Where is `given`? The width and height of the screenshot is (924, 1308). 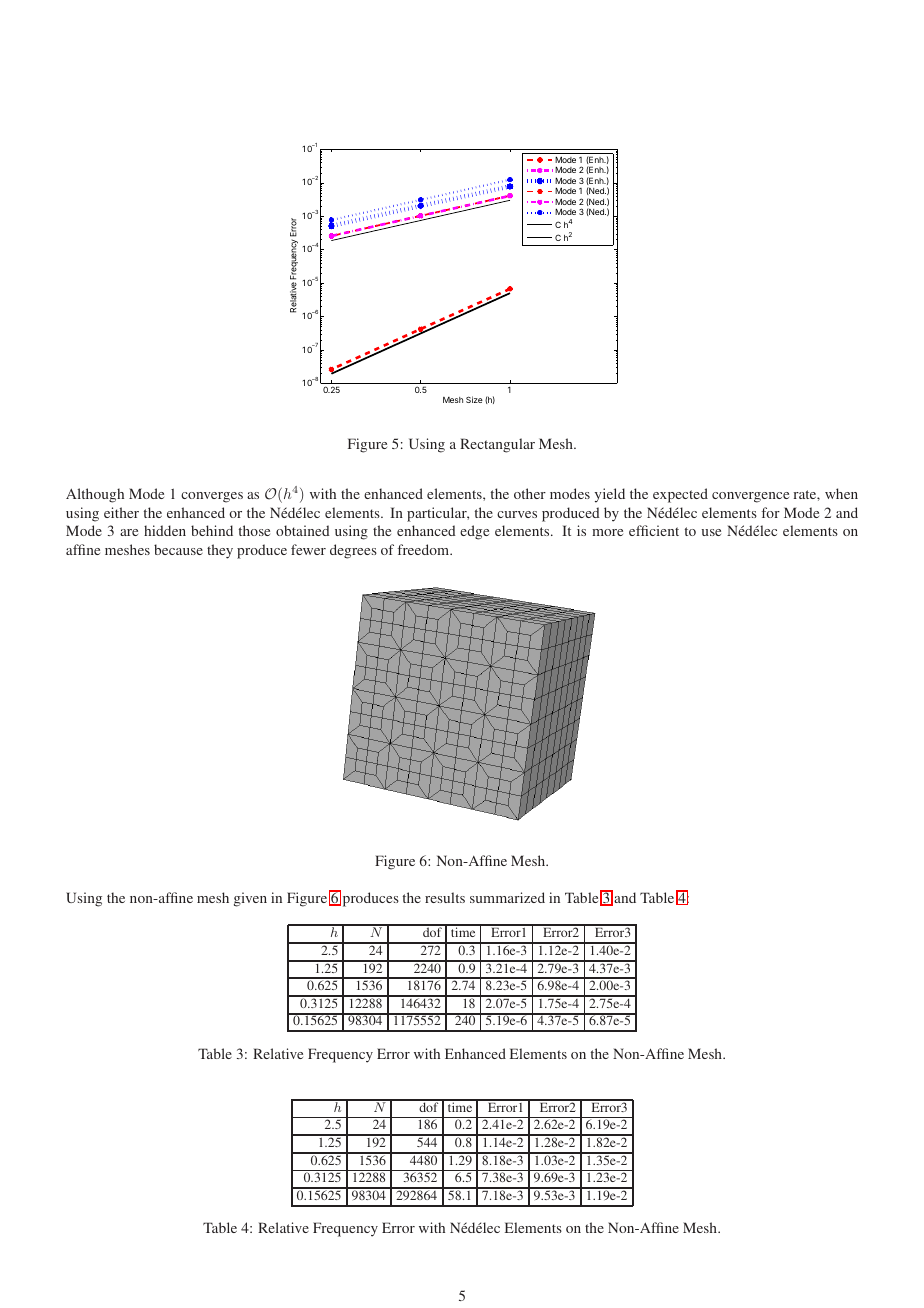
given is located at coordinates (250, 899).
